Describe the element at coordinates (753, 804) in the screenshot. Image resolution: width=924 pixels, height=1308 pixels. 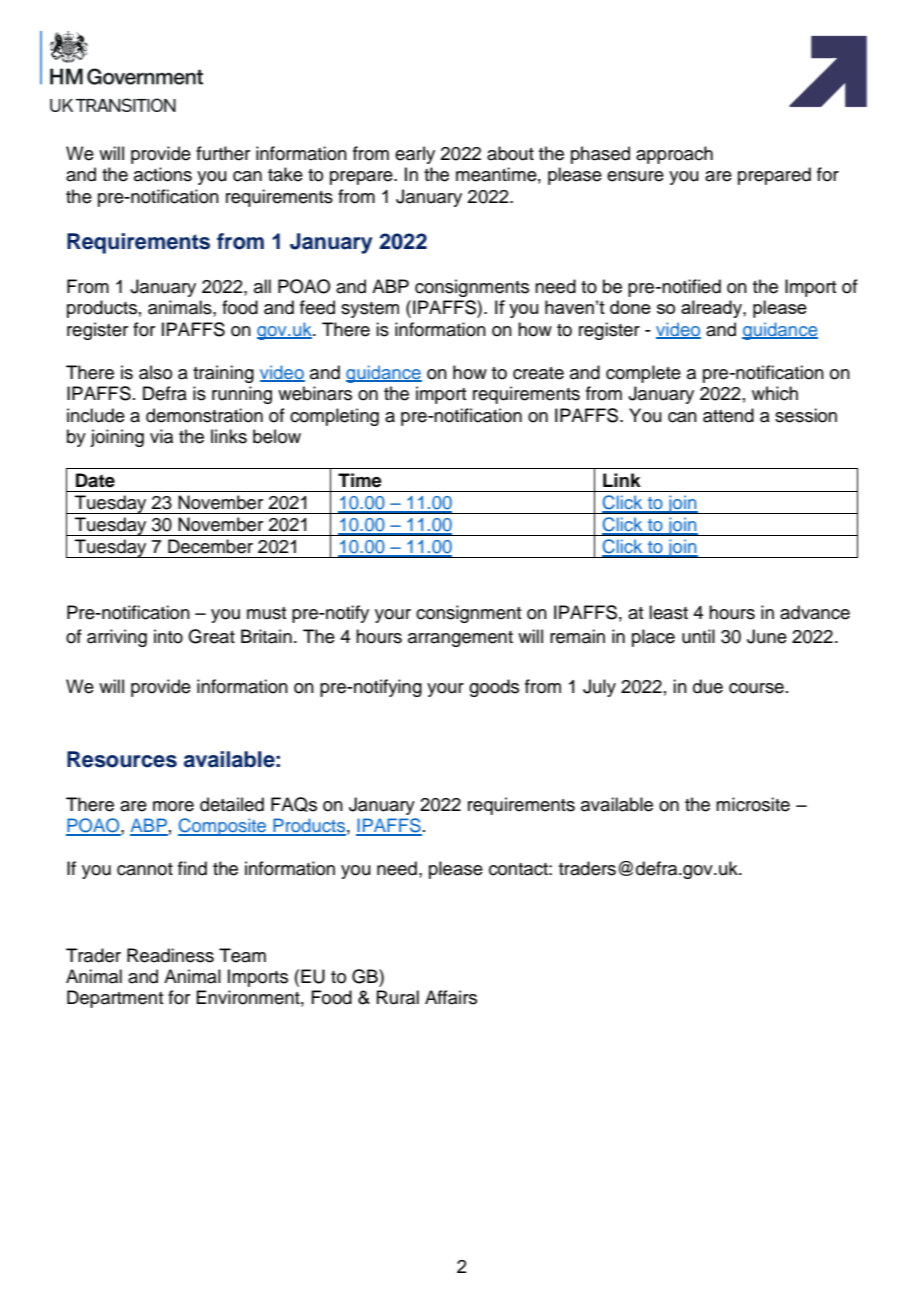
I see `microsite` at that location.
